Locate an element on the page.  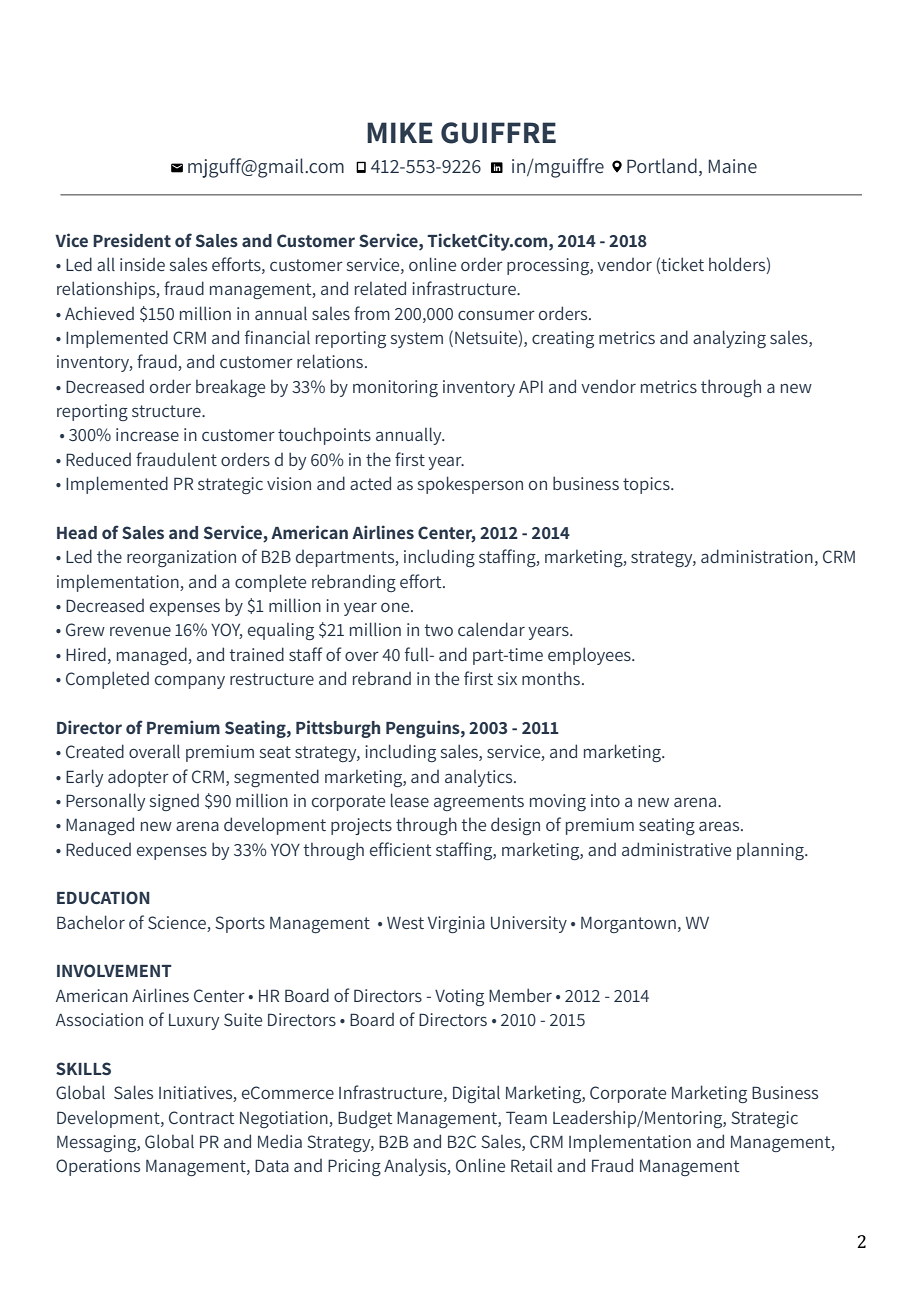
Portland is located at coordinates (662, 165).
